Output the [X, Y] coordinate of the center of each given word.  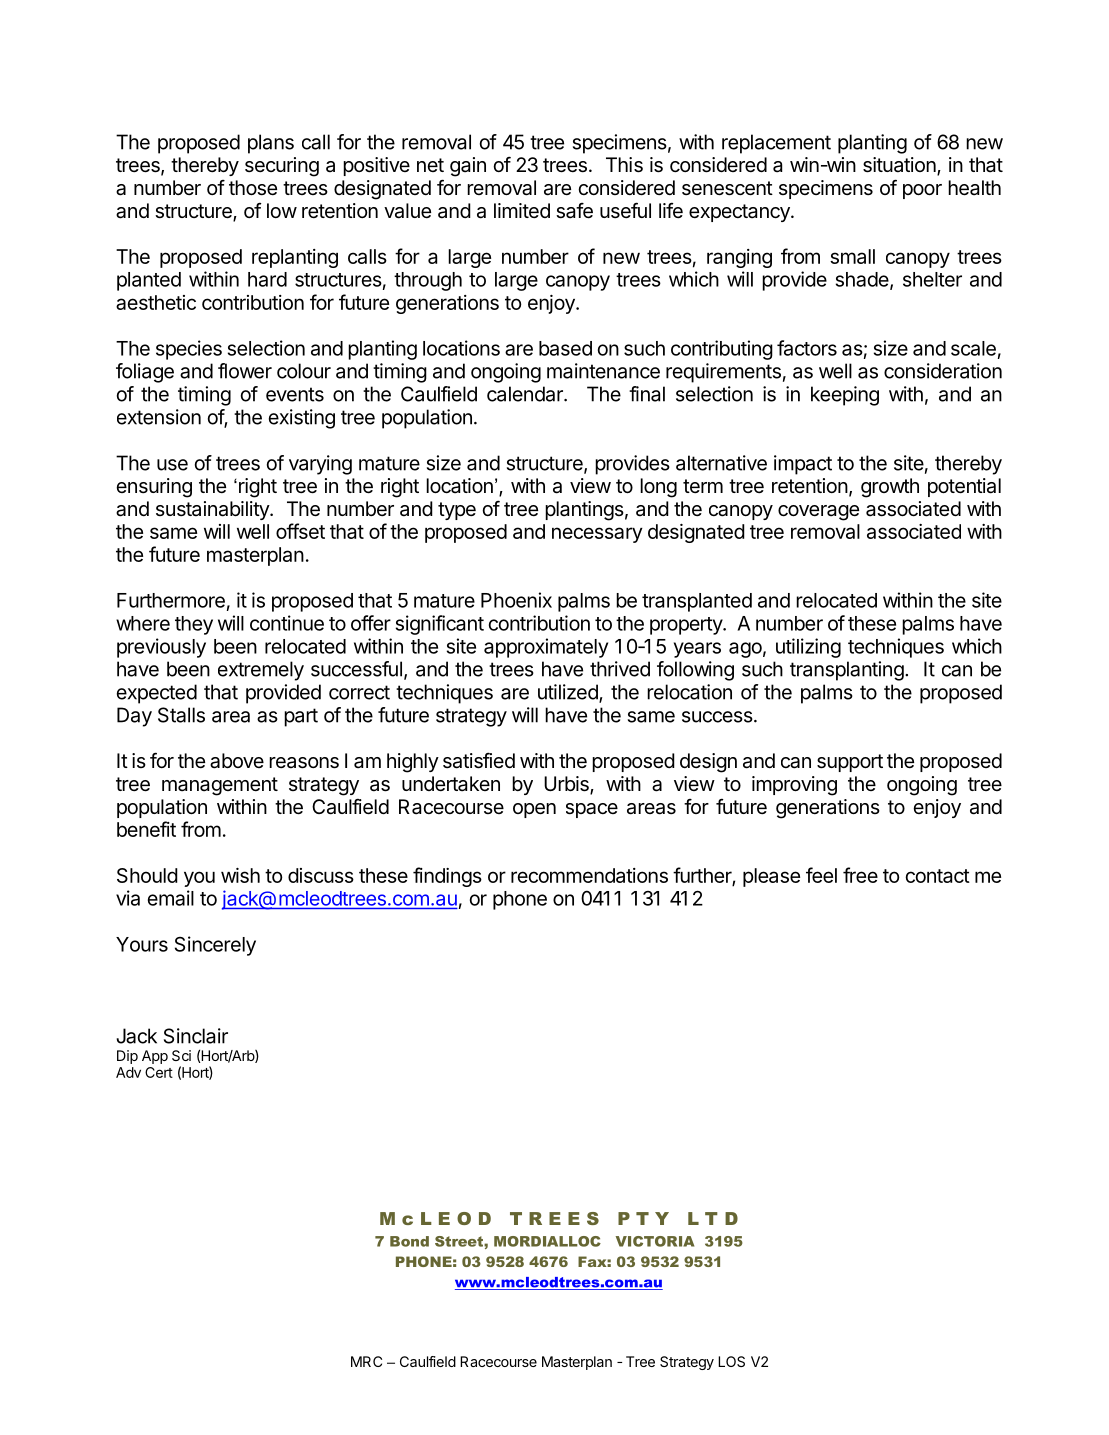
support [850, 763]
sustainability [213, 510]
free [860, 875]
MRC [366, 1361]
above [237, 761]
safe [574, 211]
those [253, 188]
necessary [597, 535]
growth [890, 488]
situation [899, 165]
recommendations [589, 875]
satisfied [479, 760]
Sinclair [196, 1036]
